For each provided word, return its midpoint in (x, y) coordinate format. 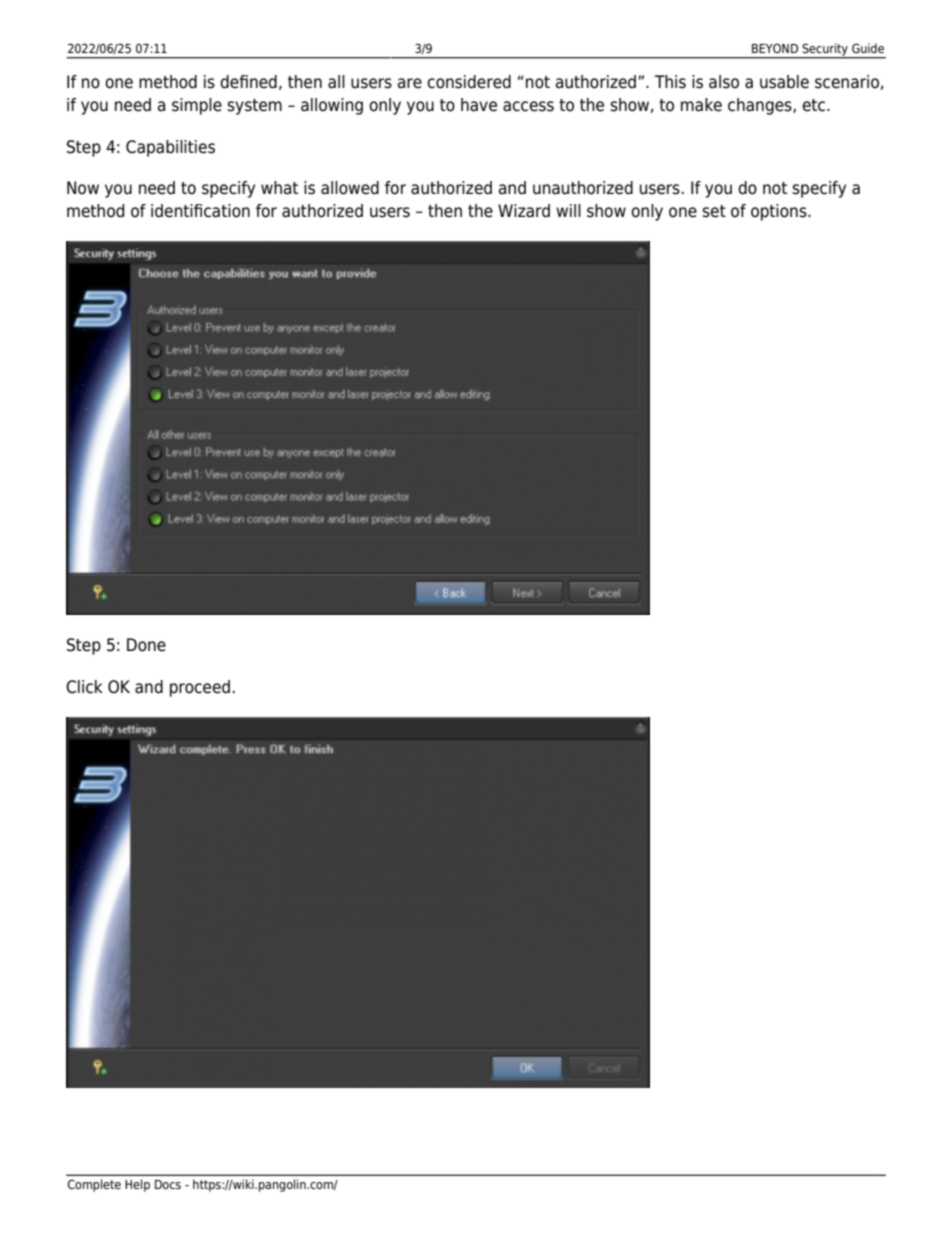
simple (197, 106)
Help (137, 1185)
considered (469, 82)
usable (784, 82)
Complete (94, 1185)
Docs (168, 1184)
